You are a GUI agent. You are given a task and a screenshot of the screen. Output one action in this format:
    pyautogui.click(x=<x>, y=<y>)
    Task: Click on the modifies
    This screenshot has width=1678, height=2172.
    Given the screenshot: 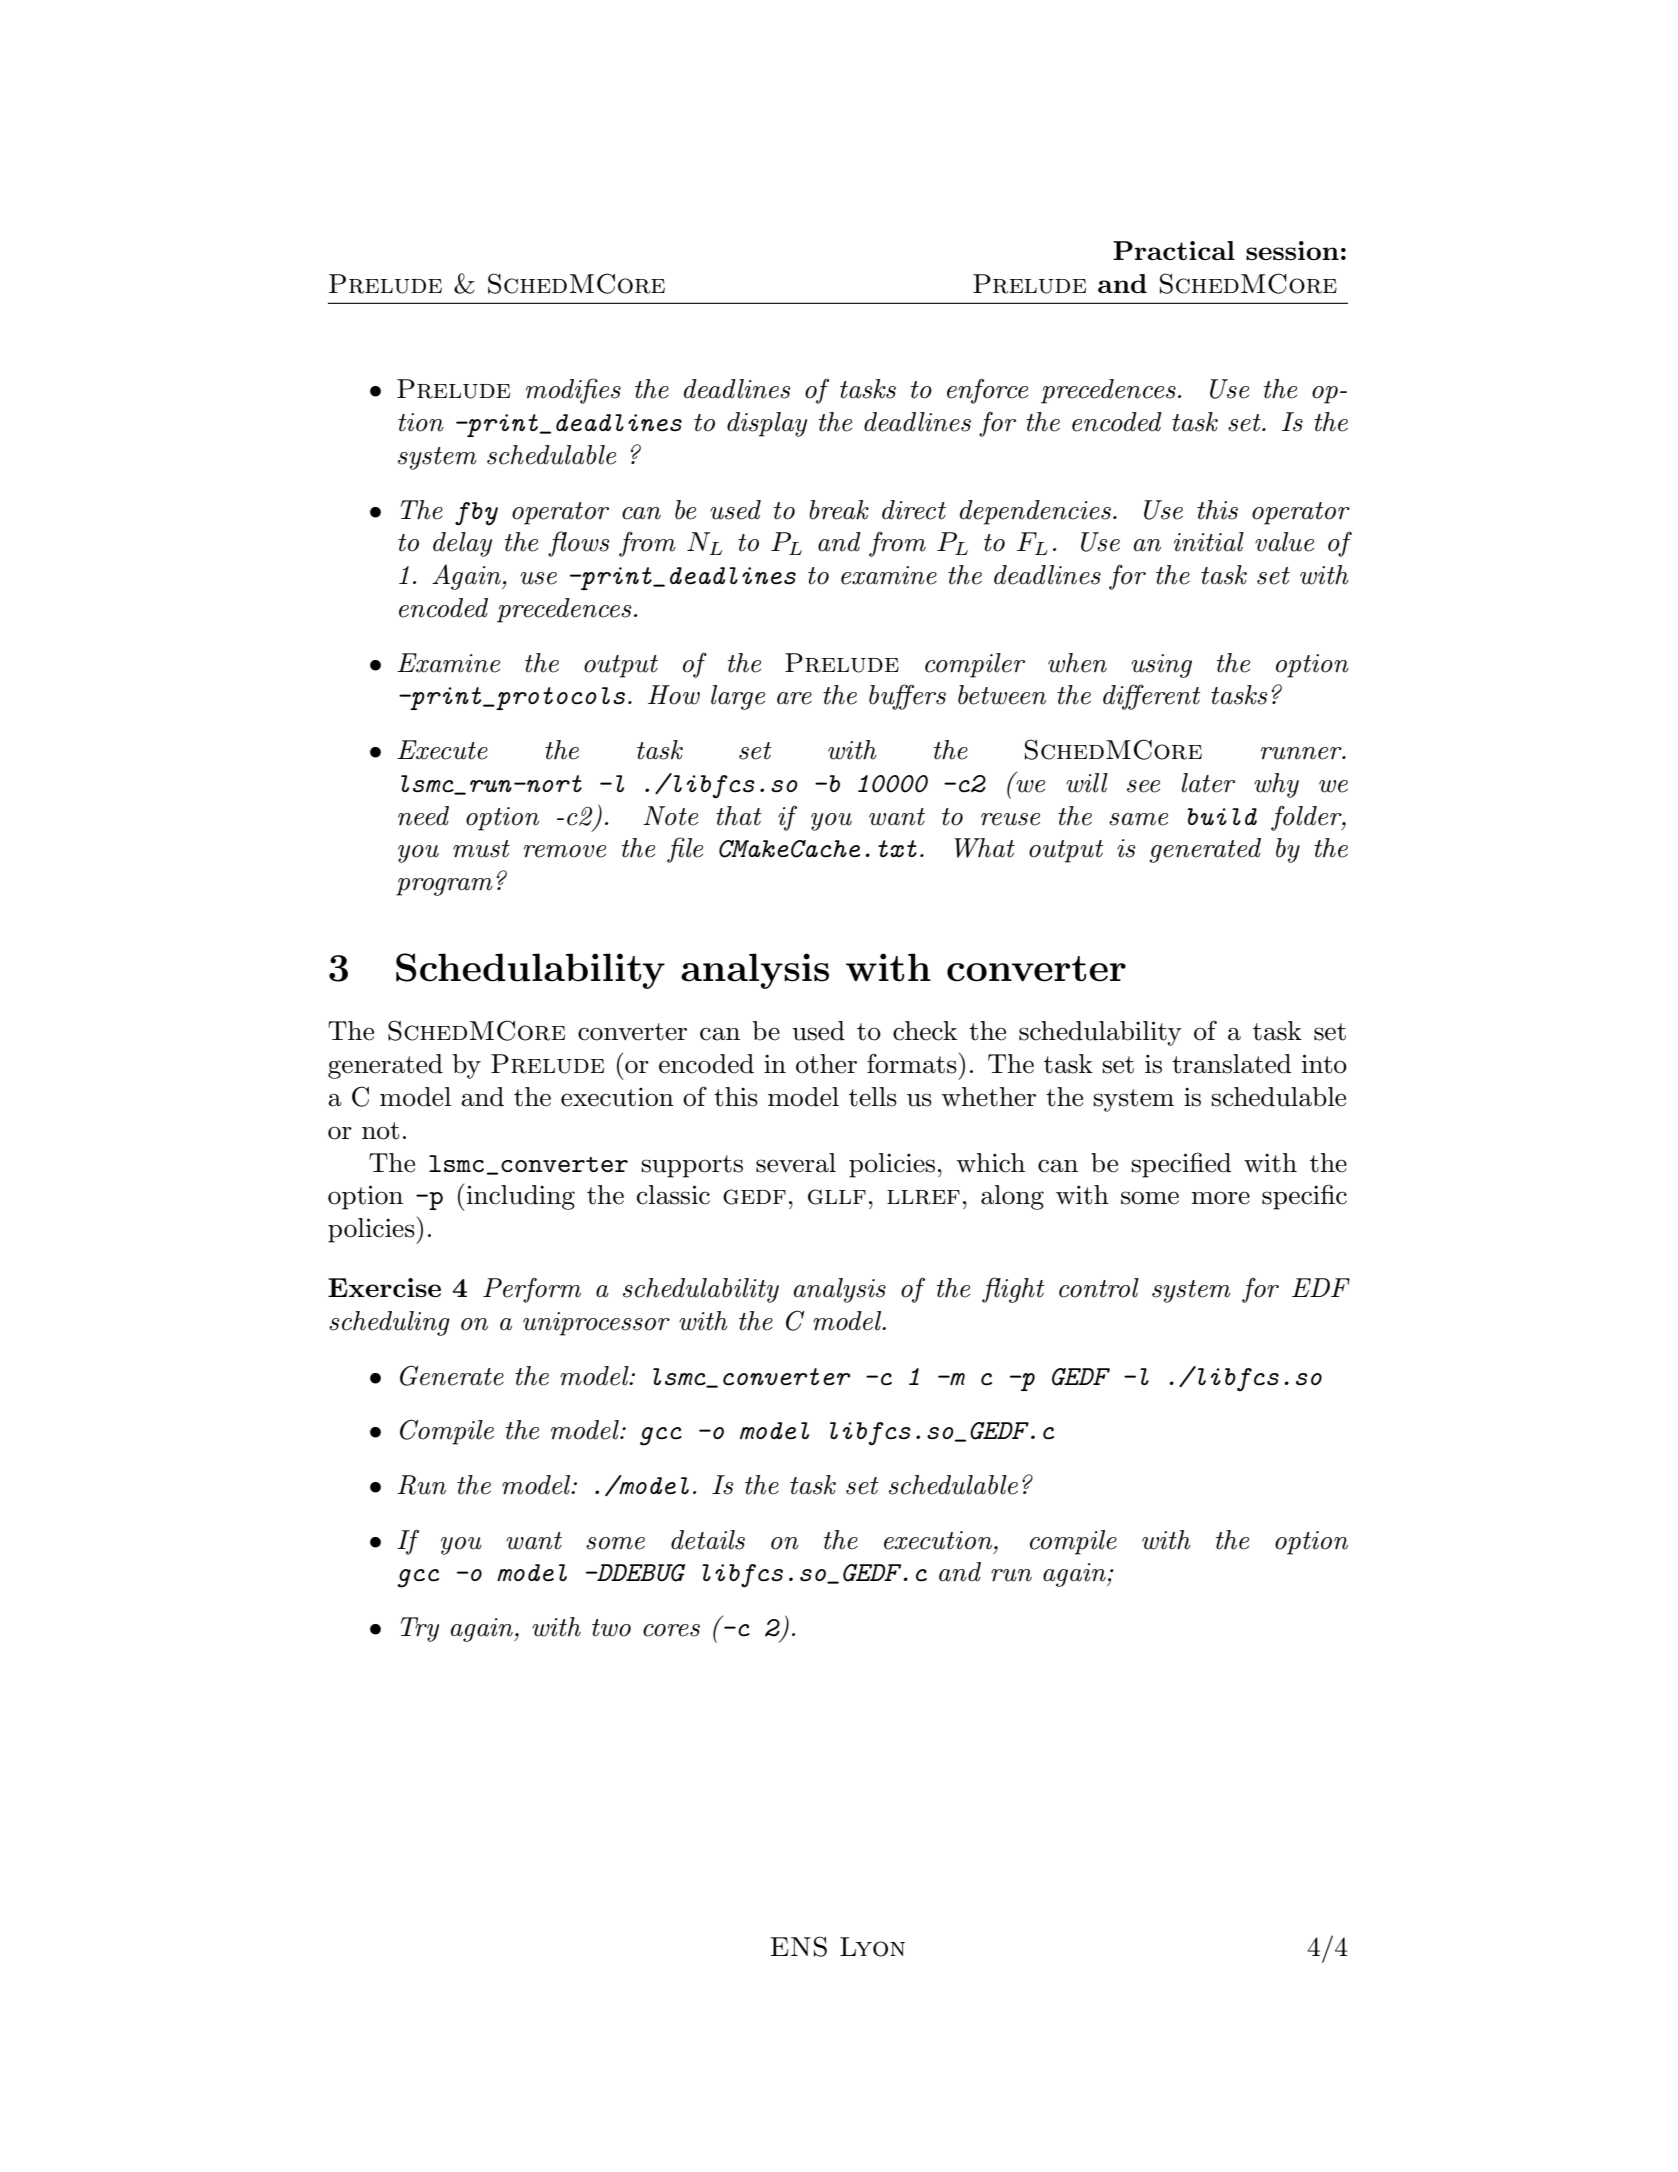 What is the action you would take?
    pyautogui.click(x=573, y=391)
